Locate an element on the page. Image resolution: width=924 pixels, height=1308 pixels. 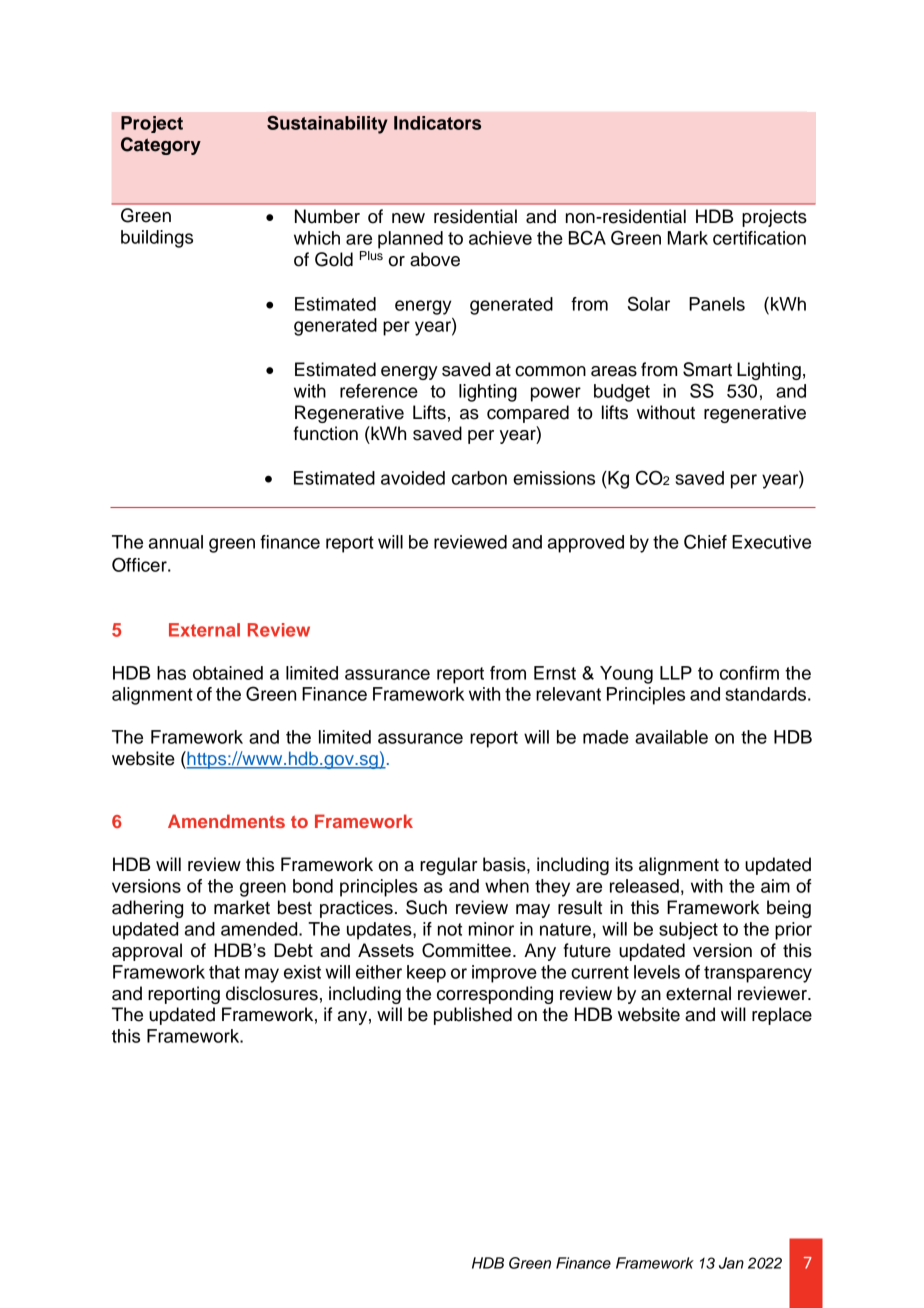
Category is located at coordinates (161, 146).
